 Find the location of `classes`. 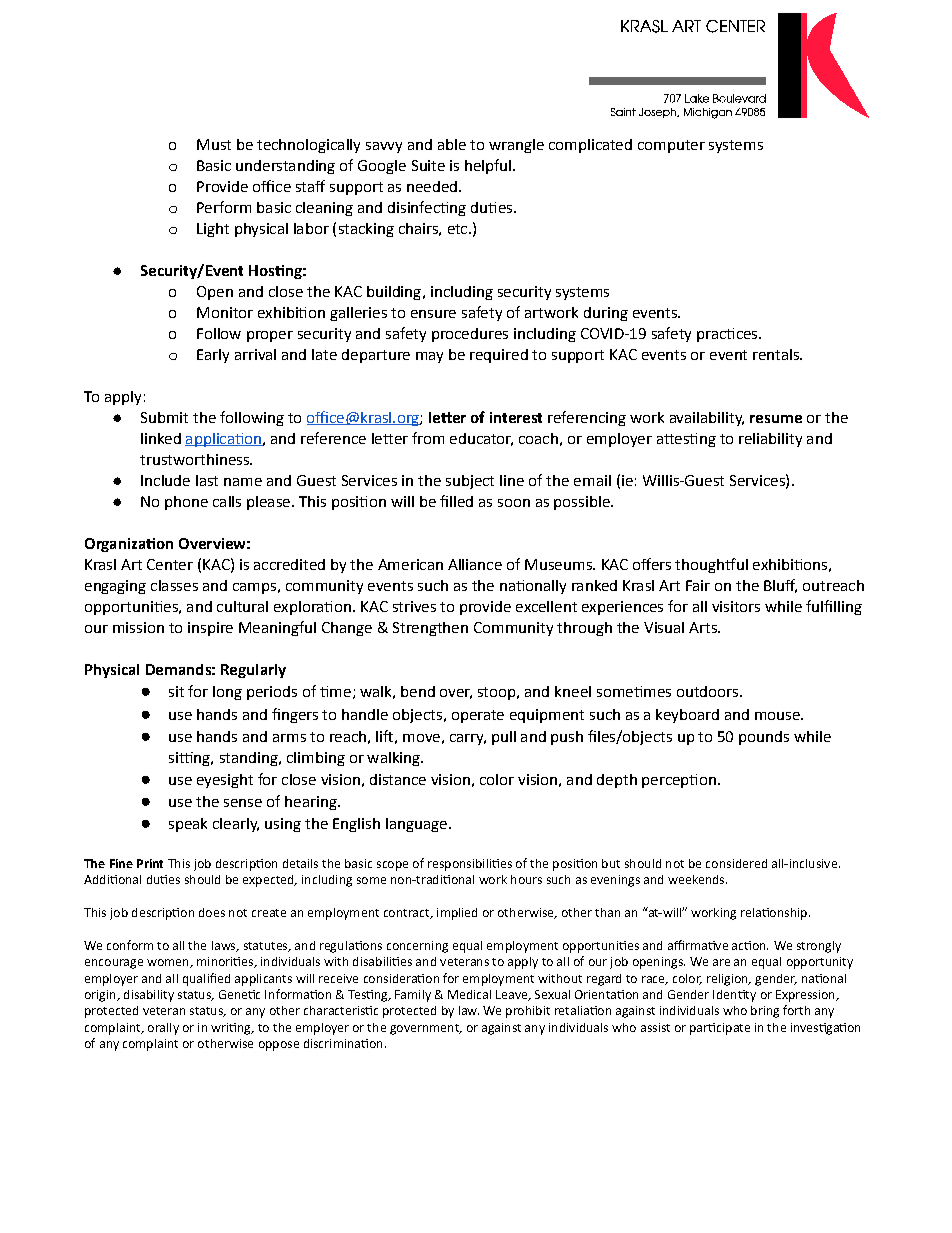

classes is located at coordinates (174, 585).
